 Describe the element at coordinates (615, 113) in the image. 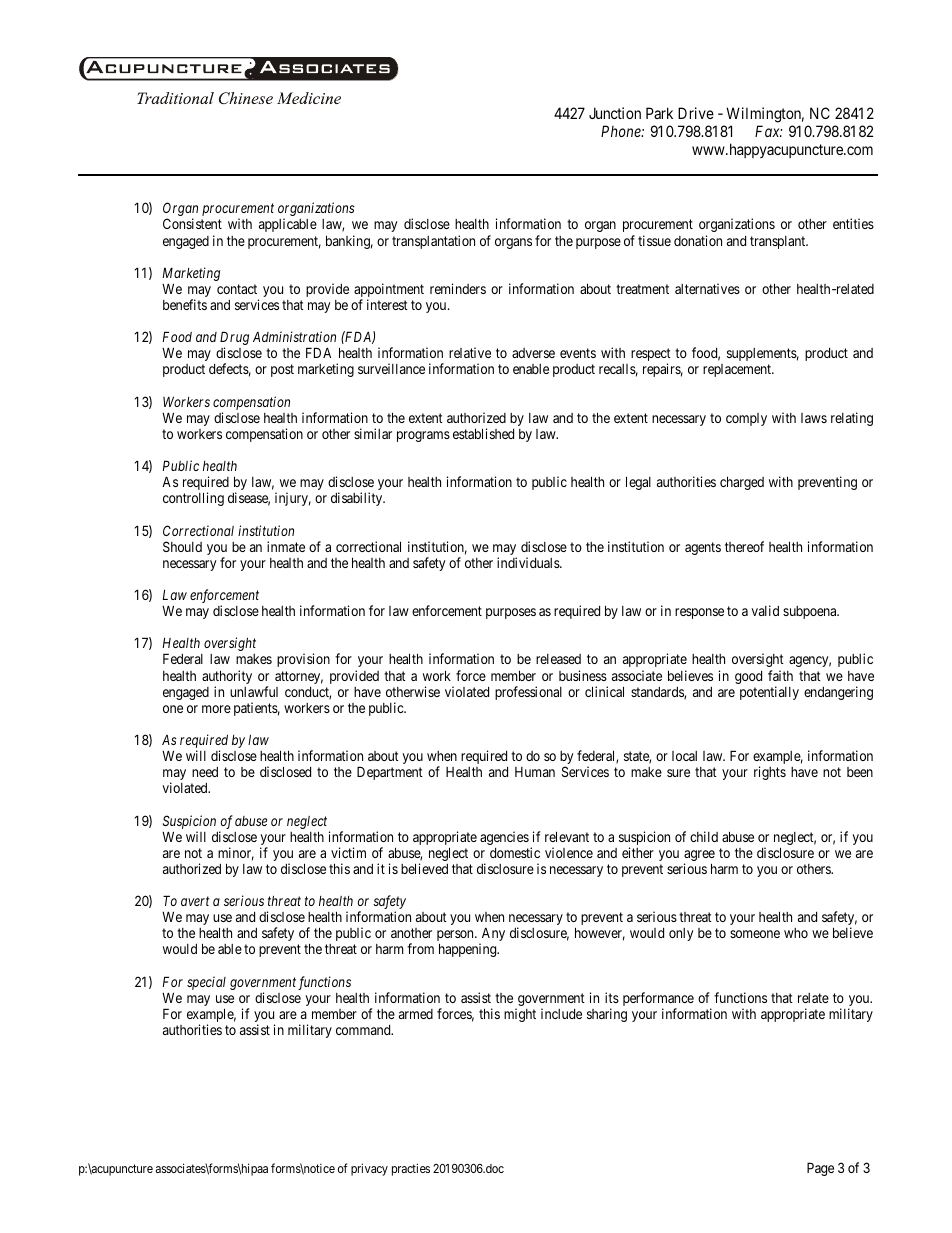

I see `Junction` at that location.
